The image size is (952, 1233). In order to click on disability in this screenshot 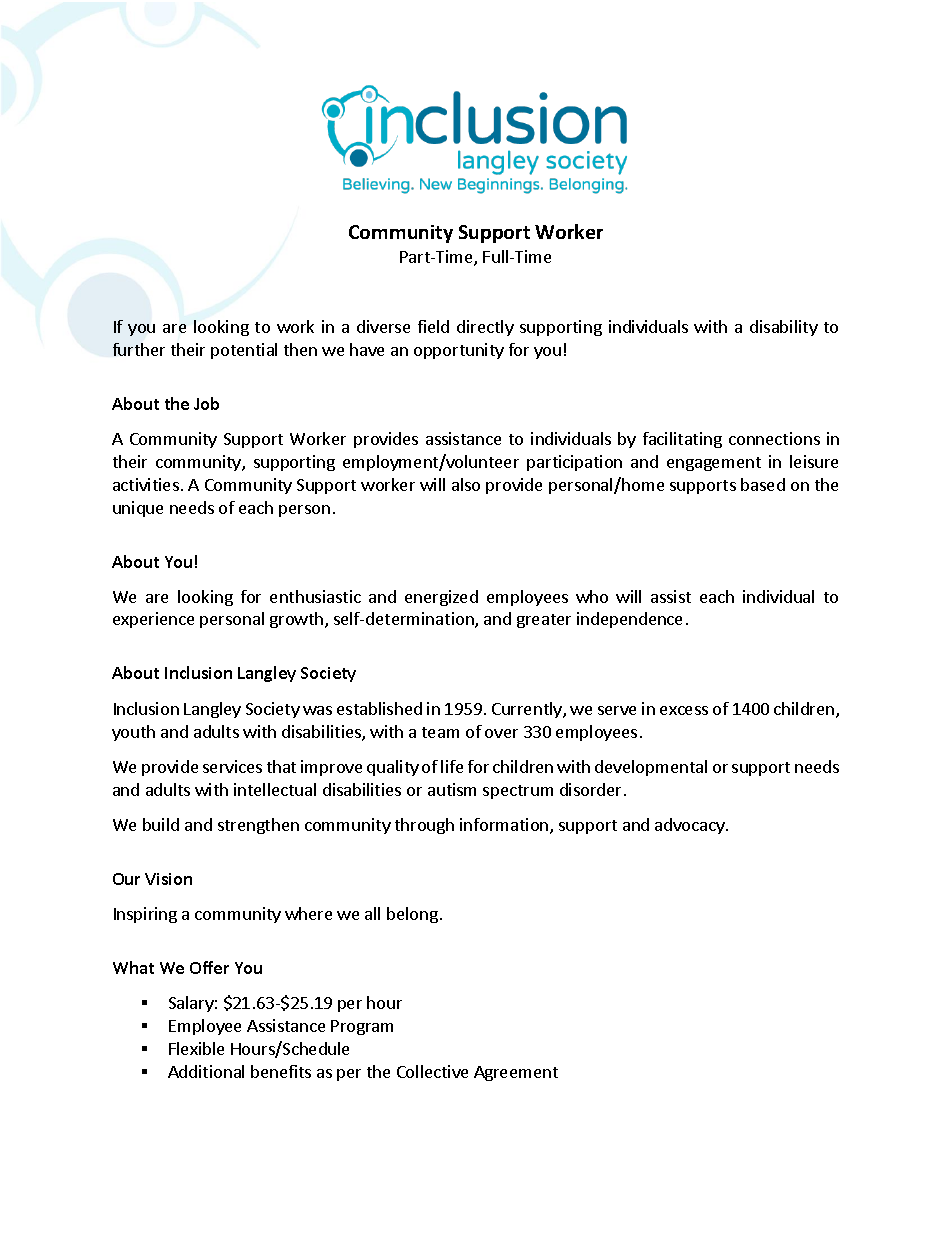, I will do `click(784, 328)`.
